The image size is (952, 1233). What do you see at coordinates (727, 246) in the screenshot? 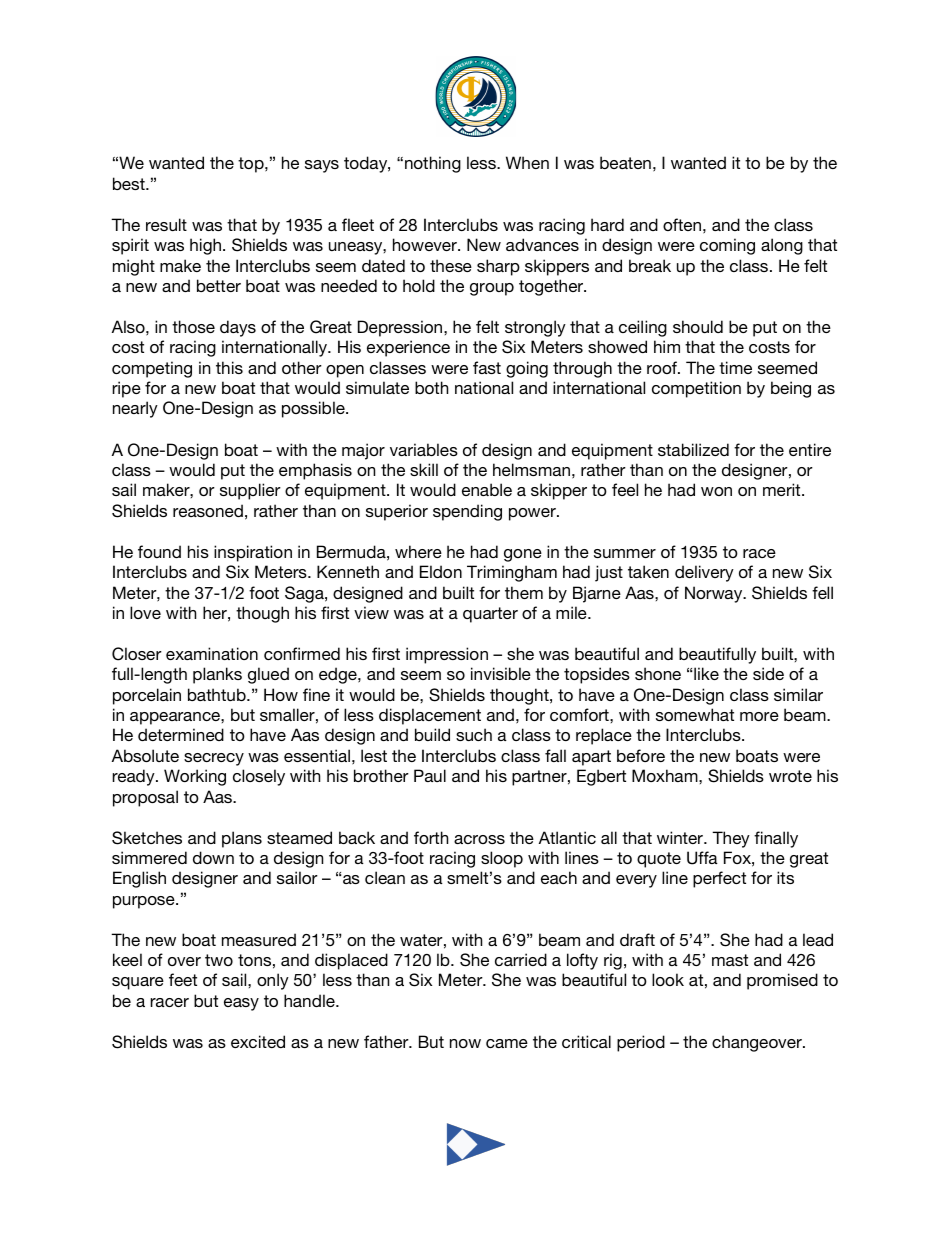
I see `coming` at bounding box center [727, 246].
